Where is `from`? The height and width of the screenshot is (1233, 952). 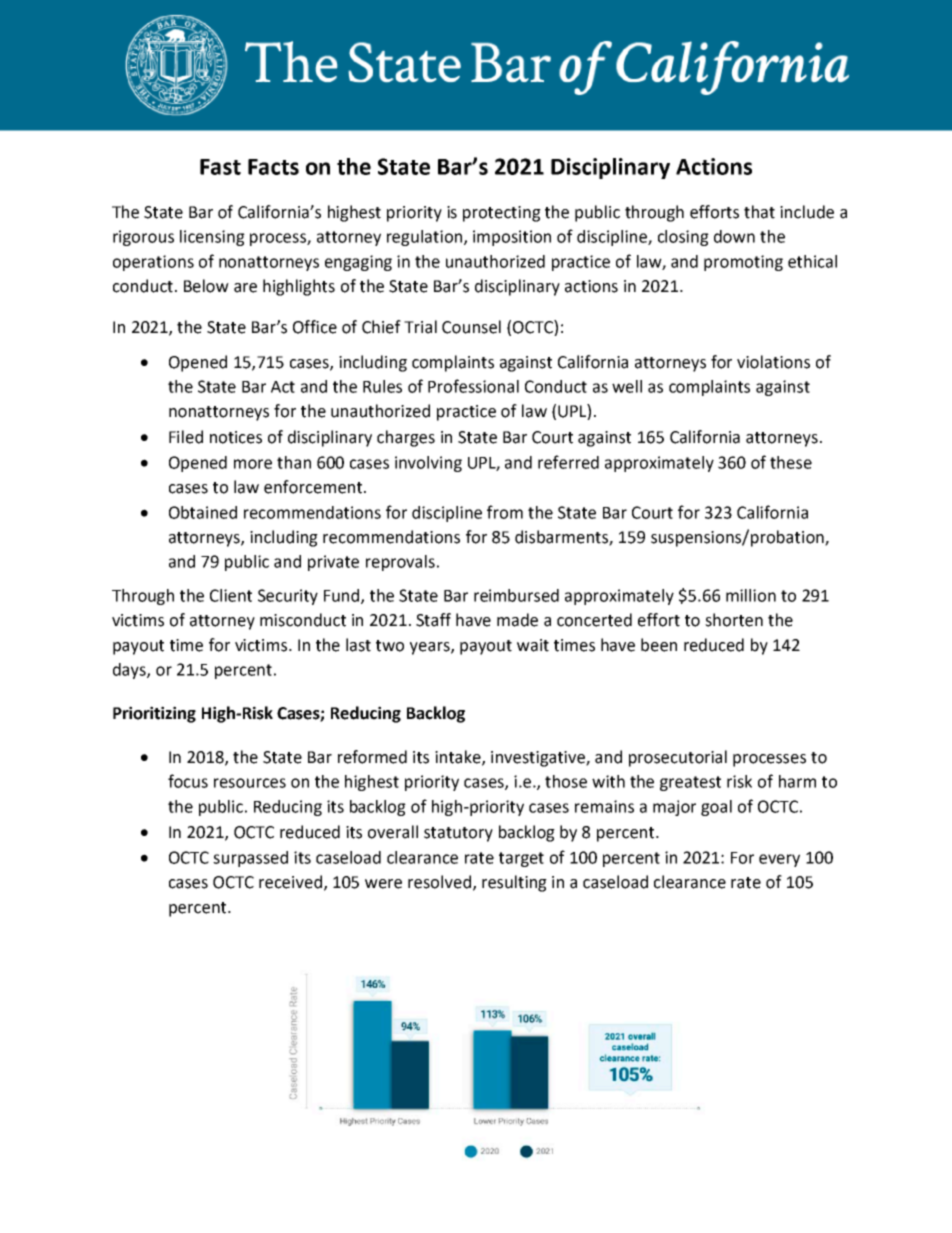 from is located at coordinates (505, 512).
